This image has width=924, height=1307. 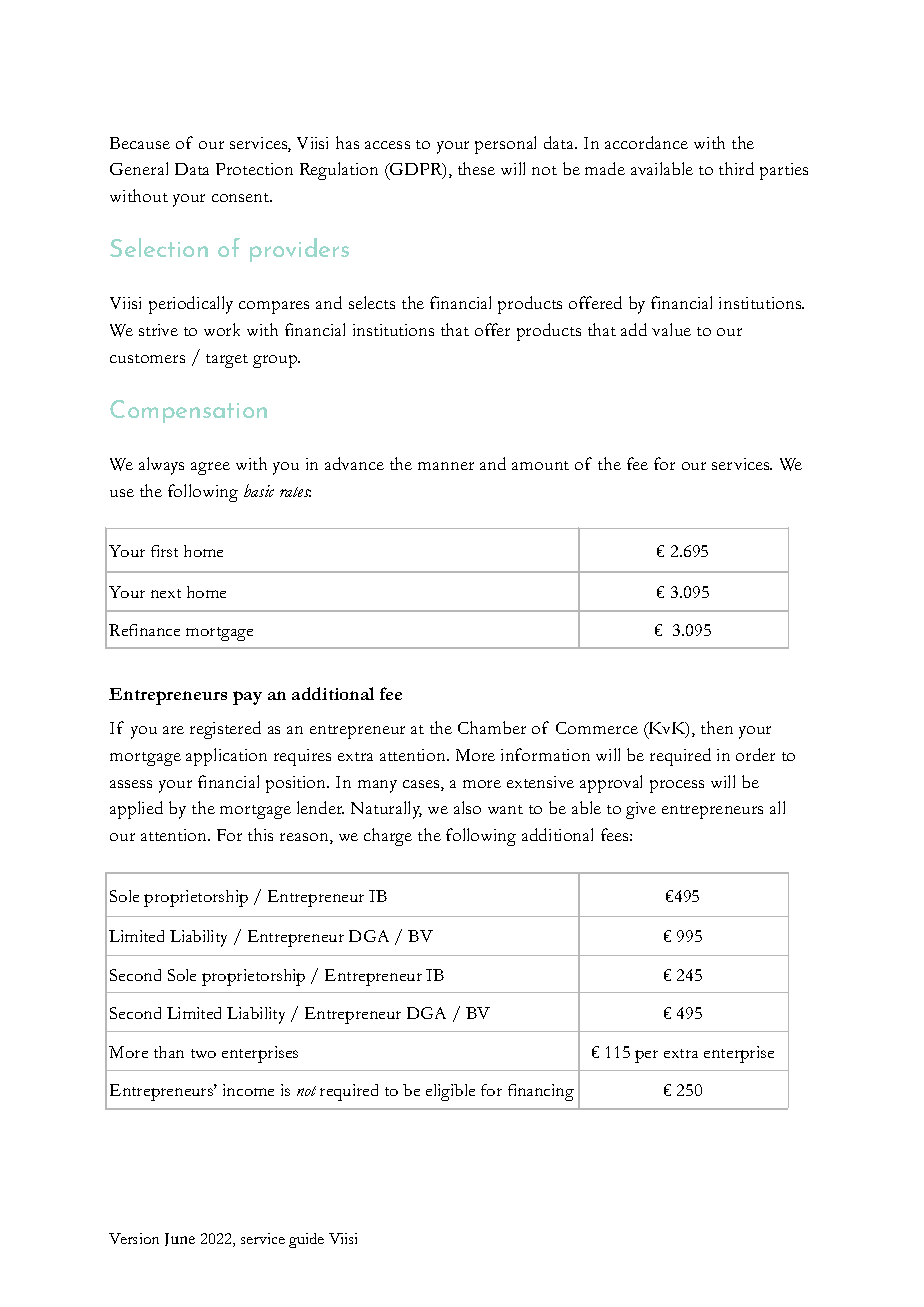 I want to click on manner, so click(x=446, y=466).
